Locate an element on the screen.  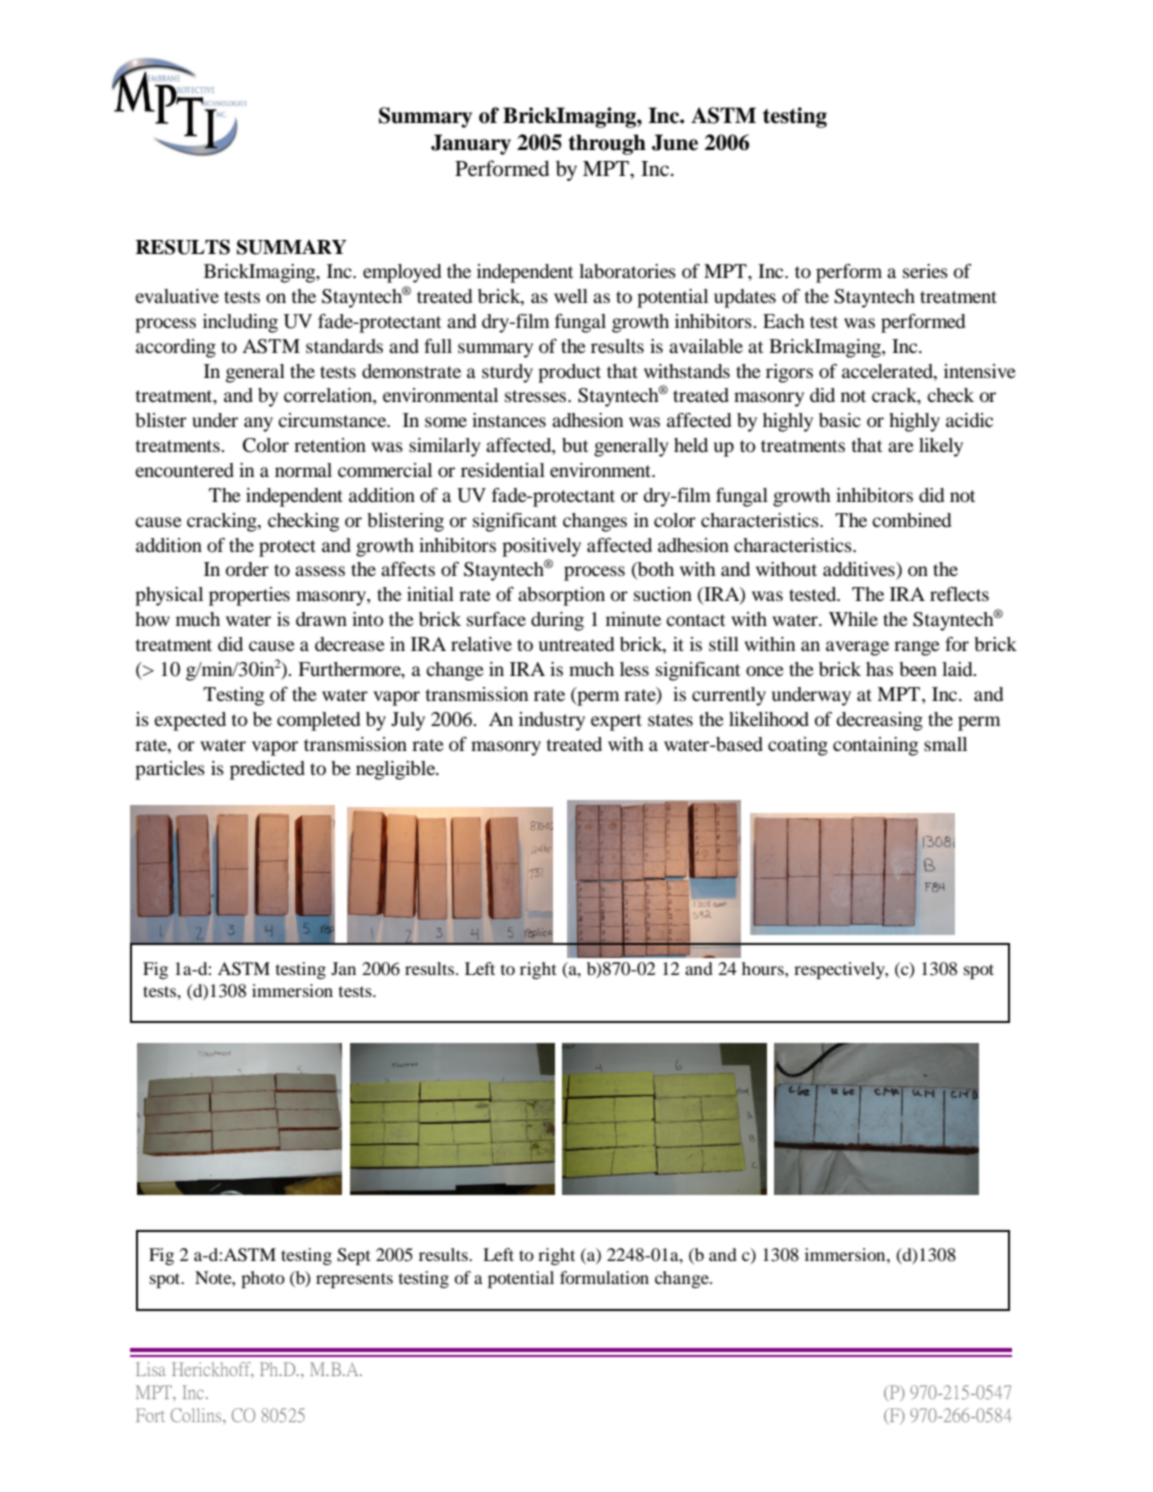
containing is located at coordinates (875, 746).
